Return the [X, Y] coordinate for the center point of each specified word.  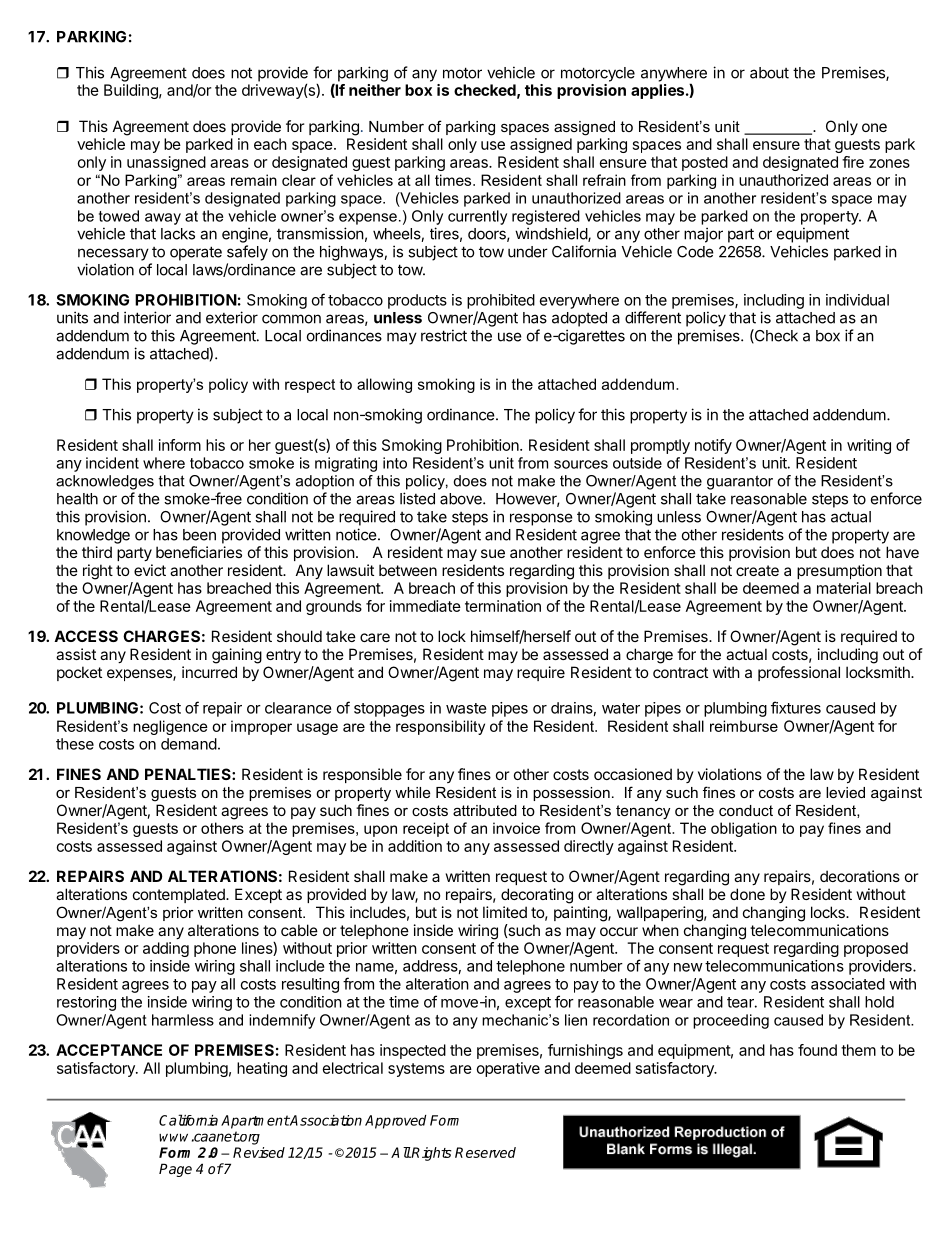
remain [254, 180]
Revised [259, 1152]
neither [375, 90]
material [844, 588]
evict [150, 570]
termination [503, 606]
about [769, 73]
